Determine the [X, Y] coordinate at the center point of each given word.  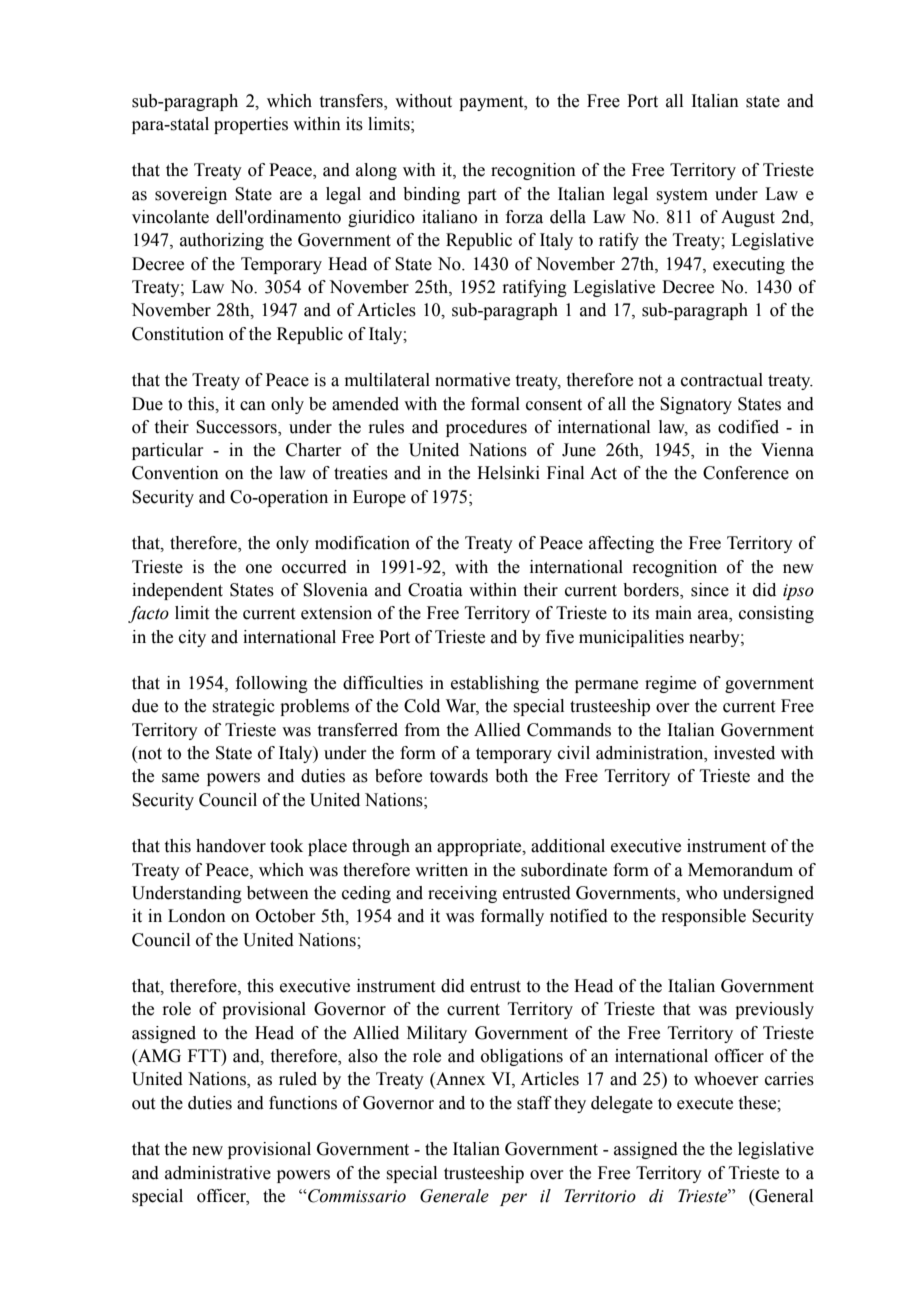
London [197, 916]
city [192, 638]
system [682, 196]
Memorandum [740, 870]
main [673, 613]
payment [492, 103]
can [253, 406]
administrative [218, 1173]
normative [472, 380]
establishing [495, 684]
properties [251, 125]
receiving [462, 894]
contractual [722, 380]
